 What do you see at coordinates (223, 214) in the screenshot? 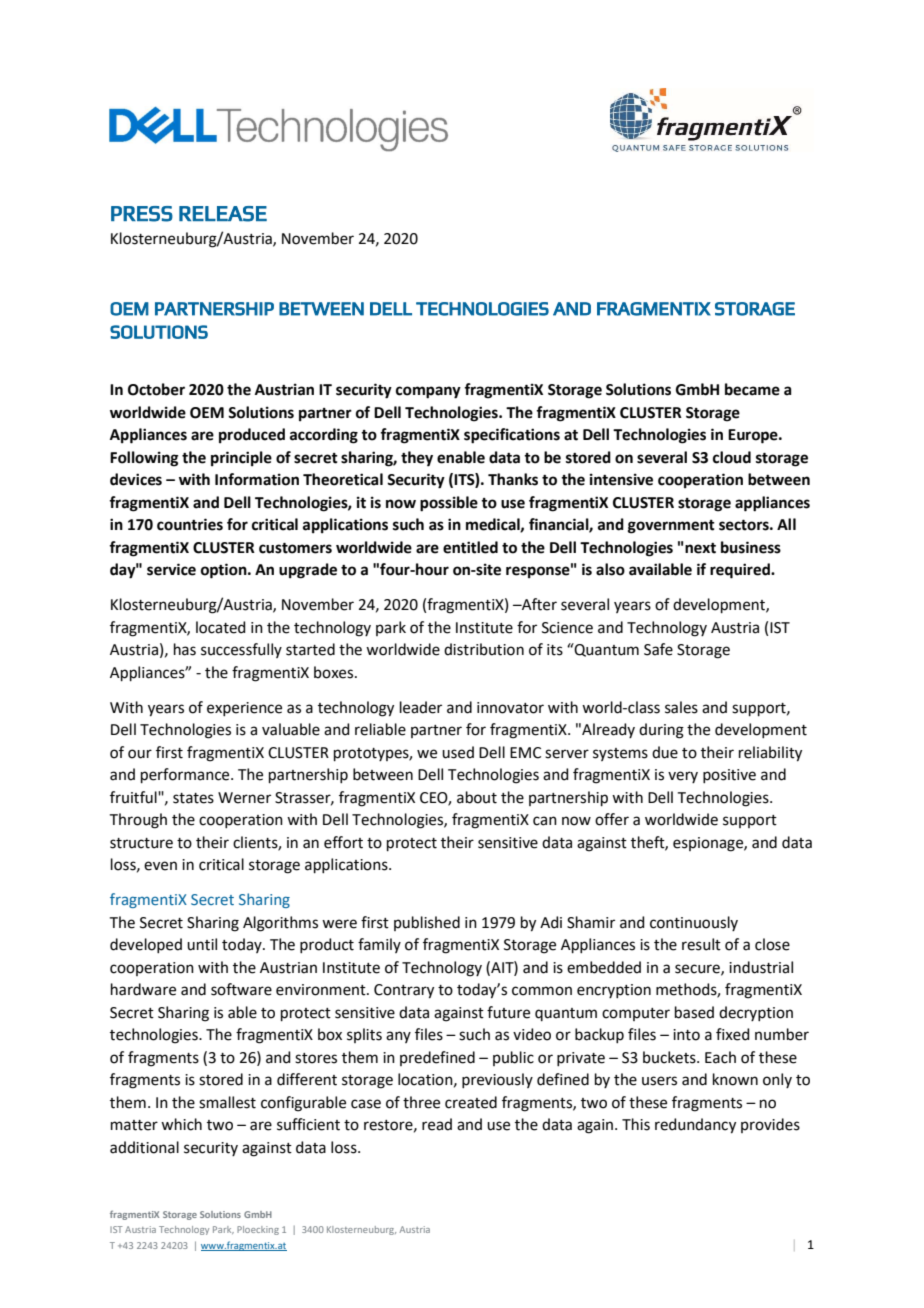
I see `RELEASE` at bounding box center [223, 214].
